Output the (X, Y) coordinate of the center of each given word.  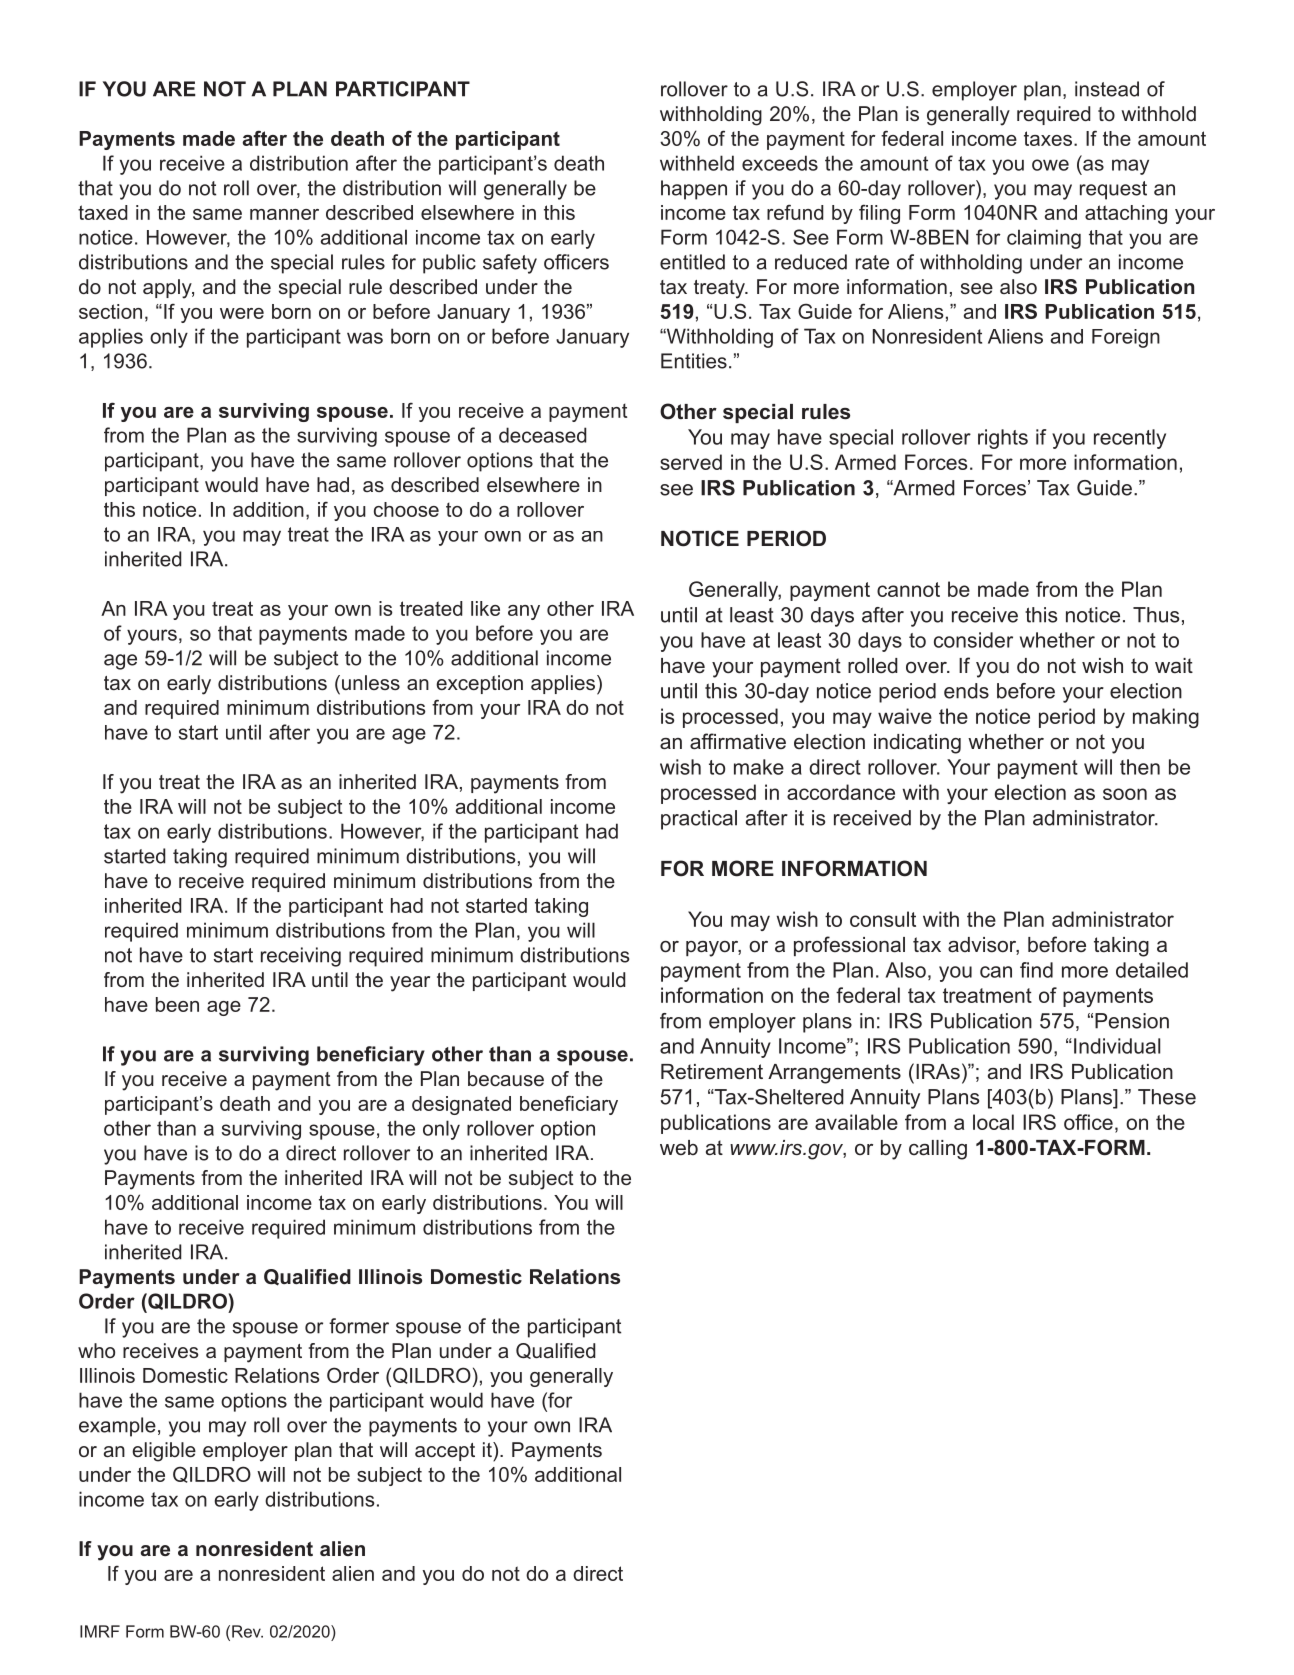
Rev (247, 1631)
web (679, 1147)
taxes (1048, 138)
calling (938, 1150)
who (96, 1350)
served (691, 462)
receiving (301, 957)
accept (445, 1452)
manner (284, 214)
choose (406, 509)
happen (694, 190)
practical (699, 820)
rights (1003, 439)
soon (1125, 794)
